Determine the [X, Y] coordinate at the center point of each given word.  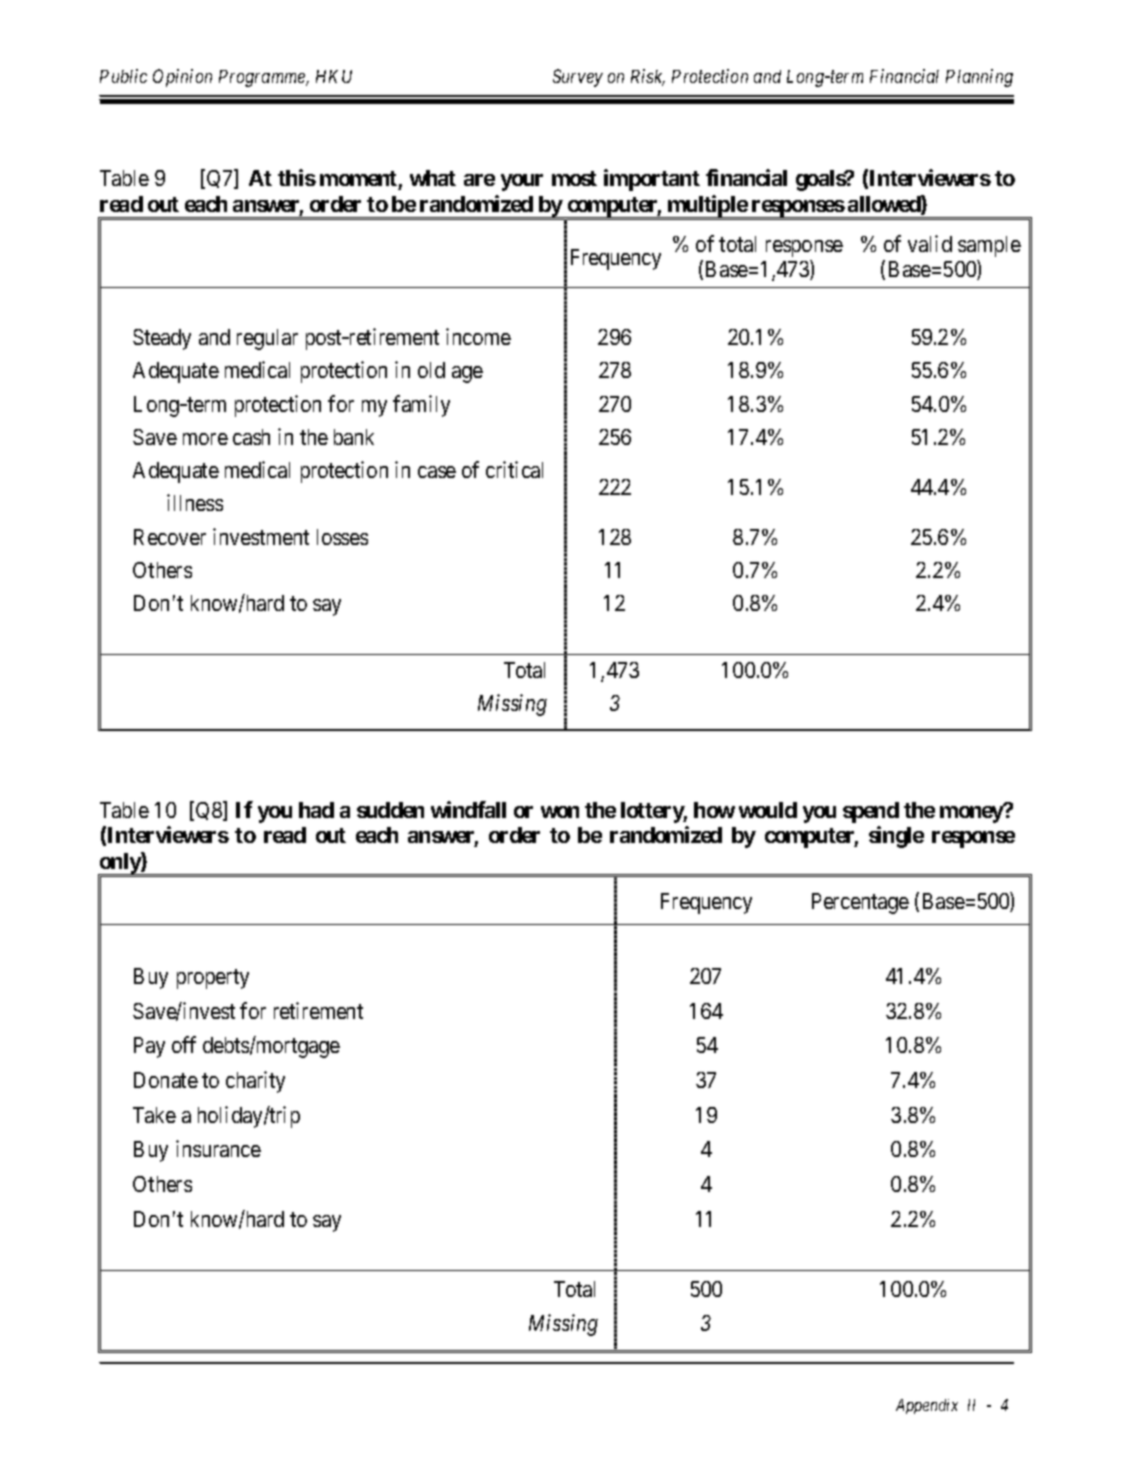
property [213, 979]
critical [514, 469]
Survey [578, 78]
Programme [263, 78]
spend [871, 812]
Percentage [860, 903]
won [560, 812]
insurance [218, 1148]
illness [195, 502]
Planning [979, 78]
